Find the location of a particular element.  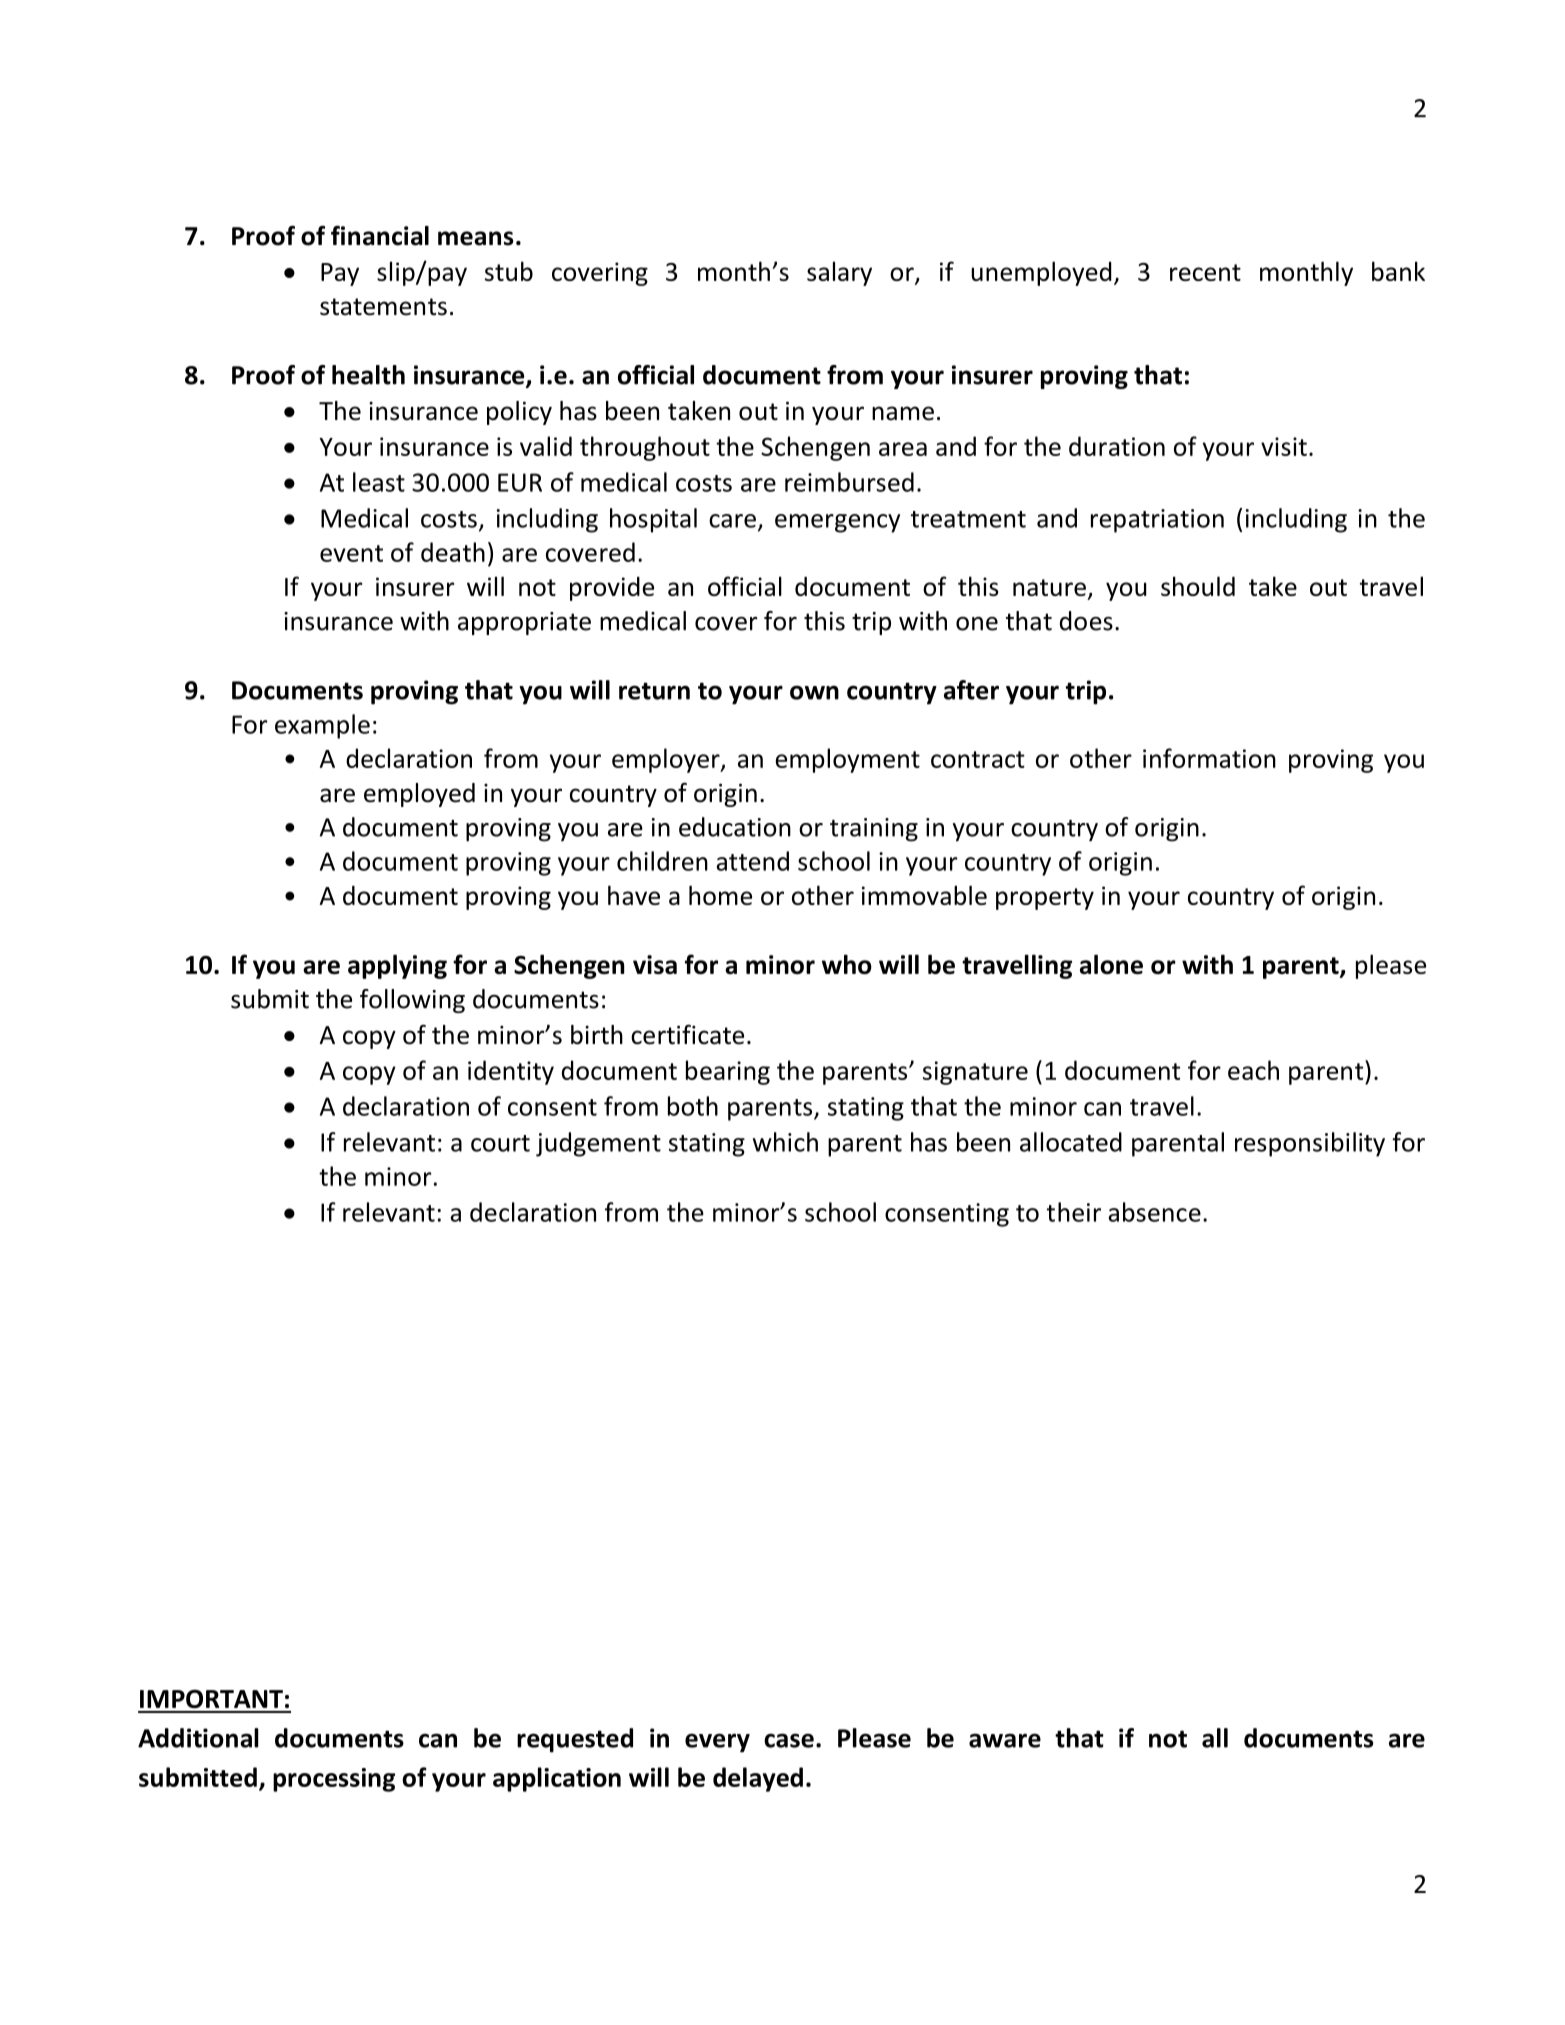

processing is located at coordinates (334, 1780).
